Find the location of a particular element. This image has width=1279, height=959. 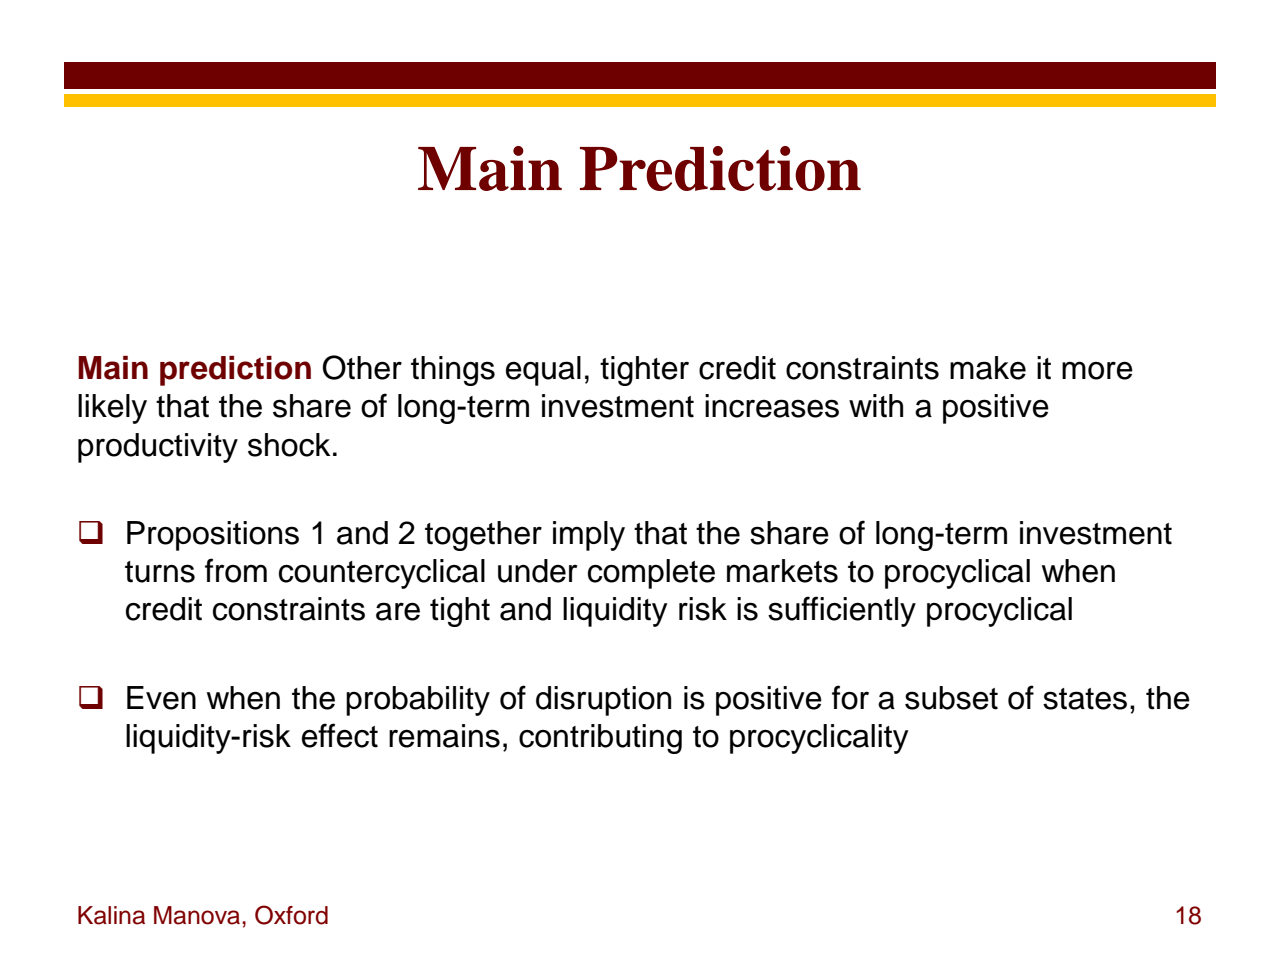

sufficiently is located at coordinates (842, 611).
